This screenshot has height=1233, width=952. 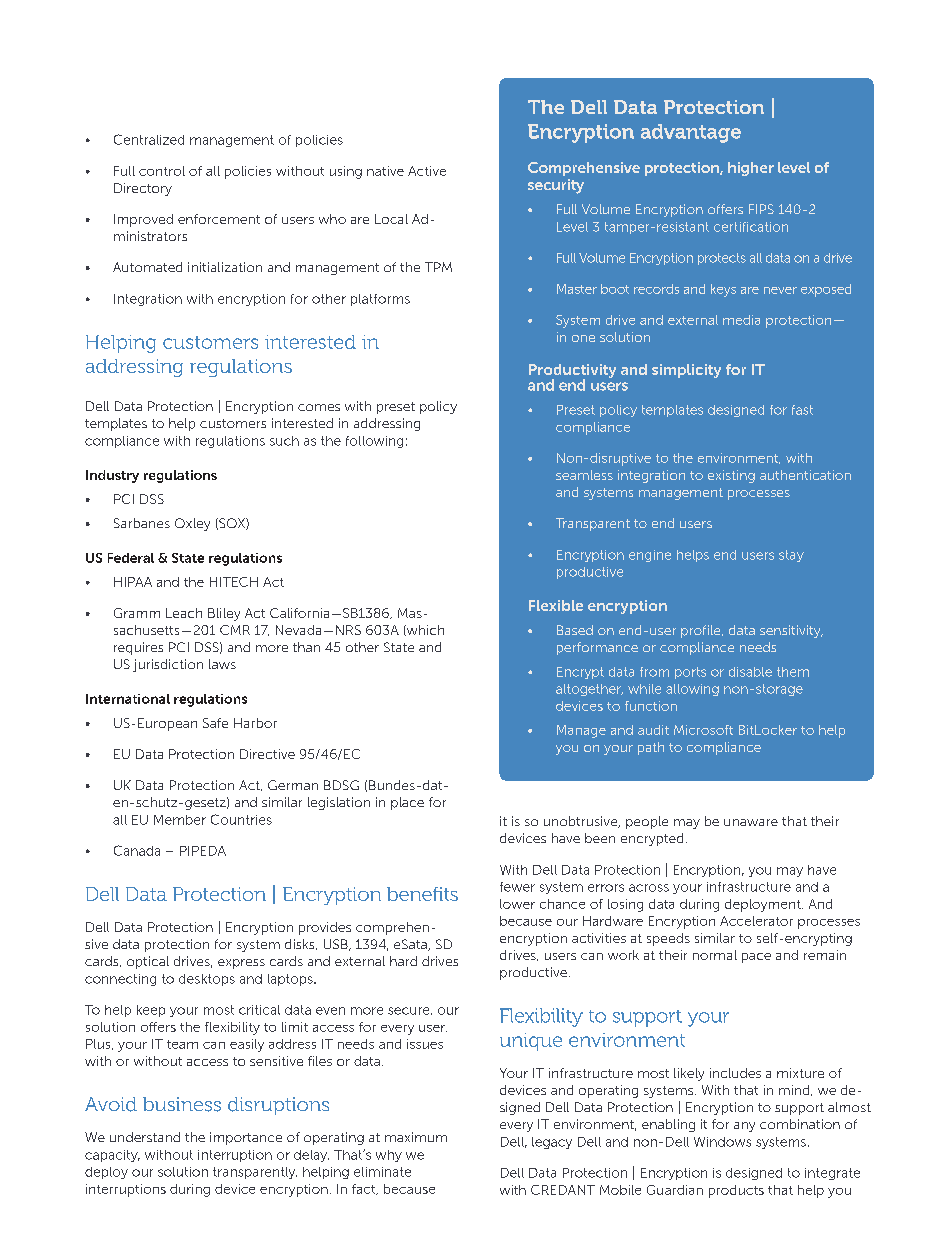 What do you see at coordinates (575, 630) in the screenshot?
I see `Based` at bounding box center [575, 630].
